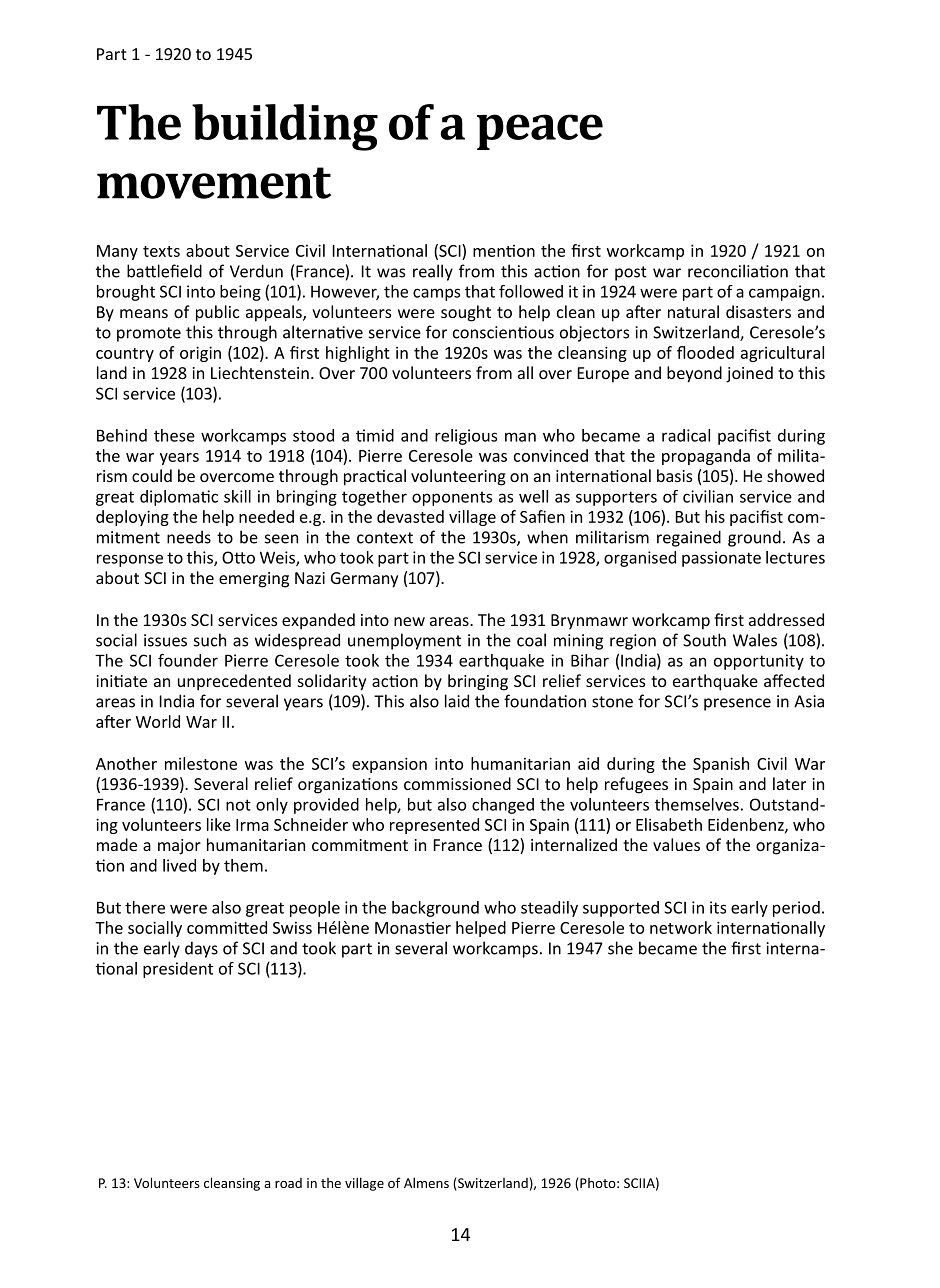  Describe the element at coordinates (288, 1183) in the page. I see `road` at that location.
